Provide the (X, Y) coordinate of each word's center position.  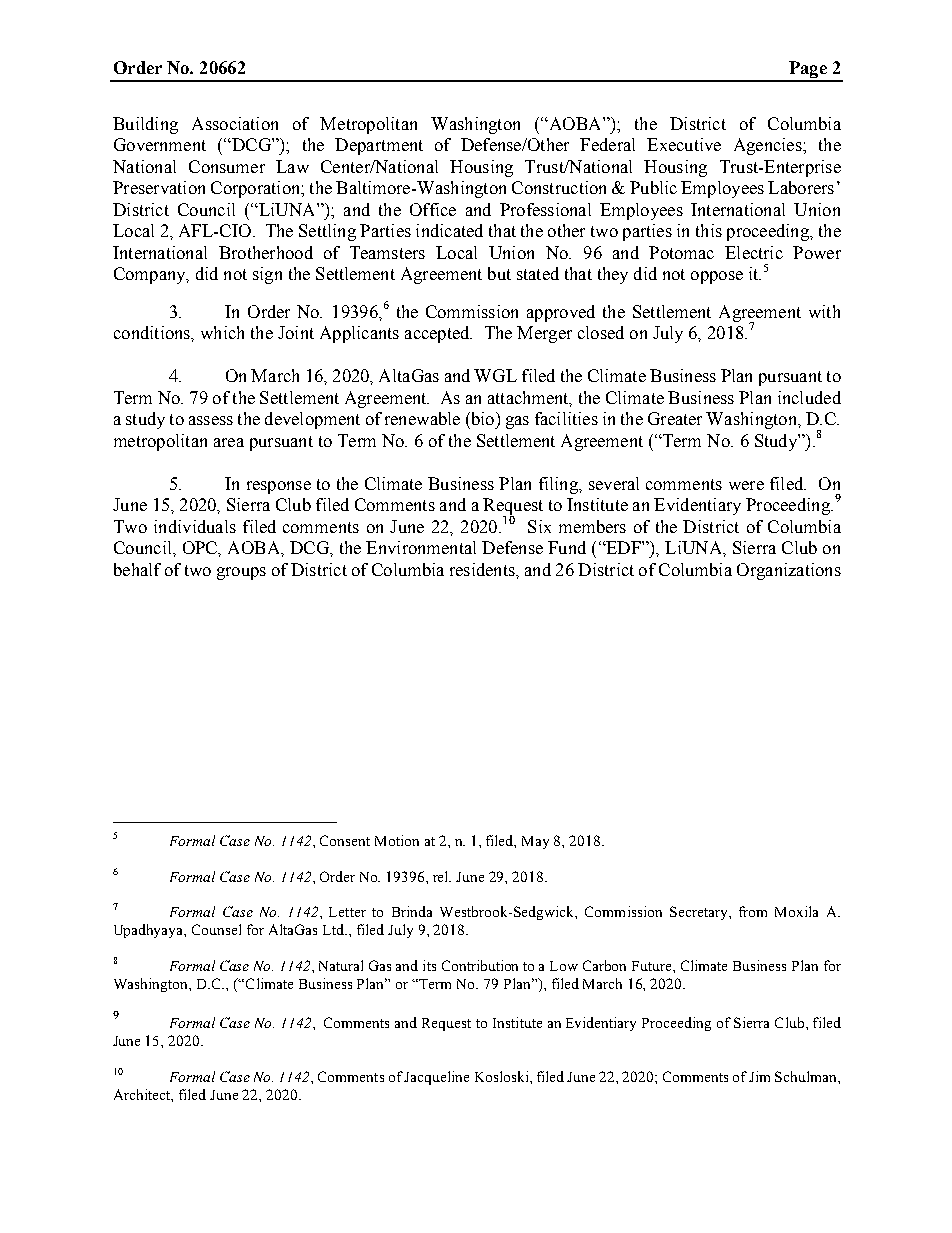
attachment (529, 398)
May (535, 842)
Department (379, 146)
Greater (675, 418)
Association (235, 123)
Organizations (789, 571)
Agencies (769, 146)
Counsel (216, 929)
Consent (345, 840)
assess (211, 420)
